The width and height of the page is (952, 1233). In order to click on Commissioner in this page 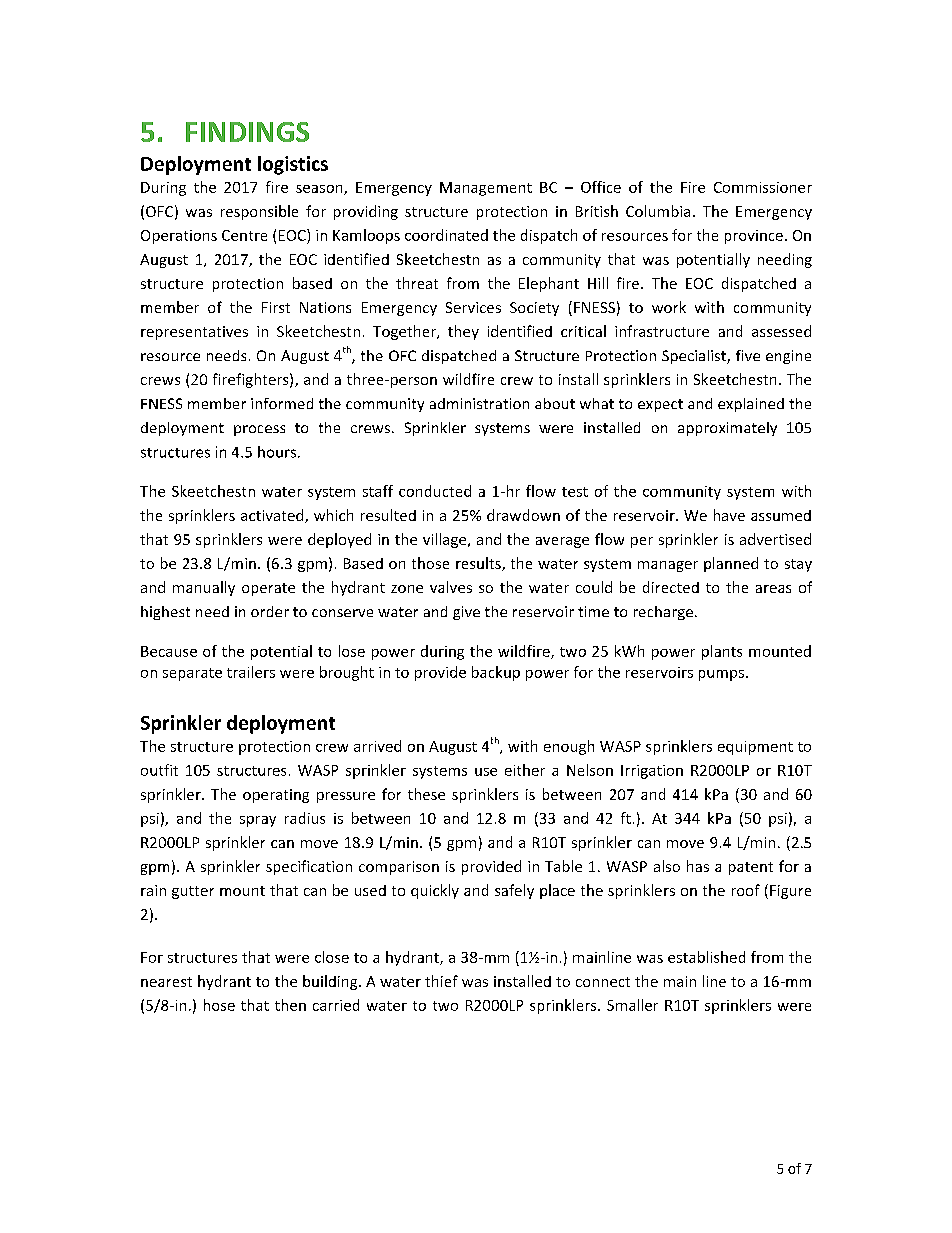, I will do `click(763, 187)`.
